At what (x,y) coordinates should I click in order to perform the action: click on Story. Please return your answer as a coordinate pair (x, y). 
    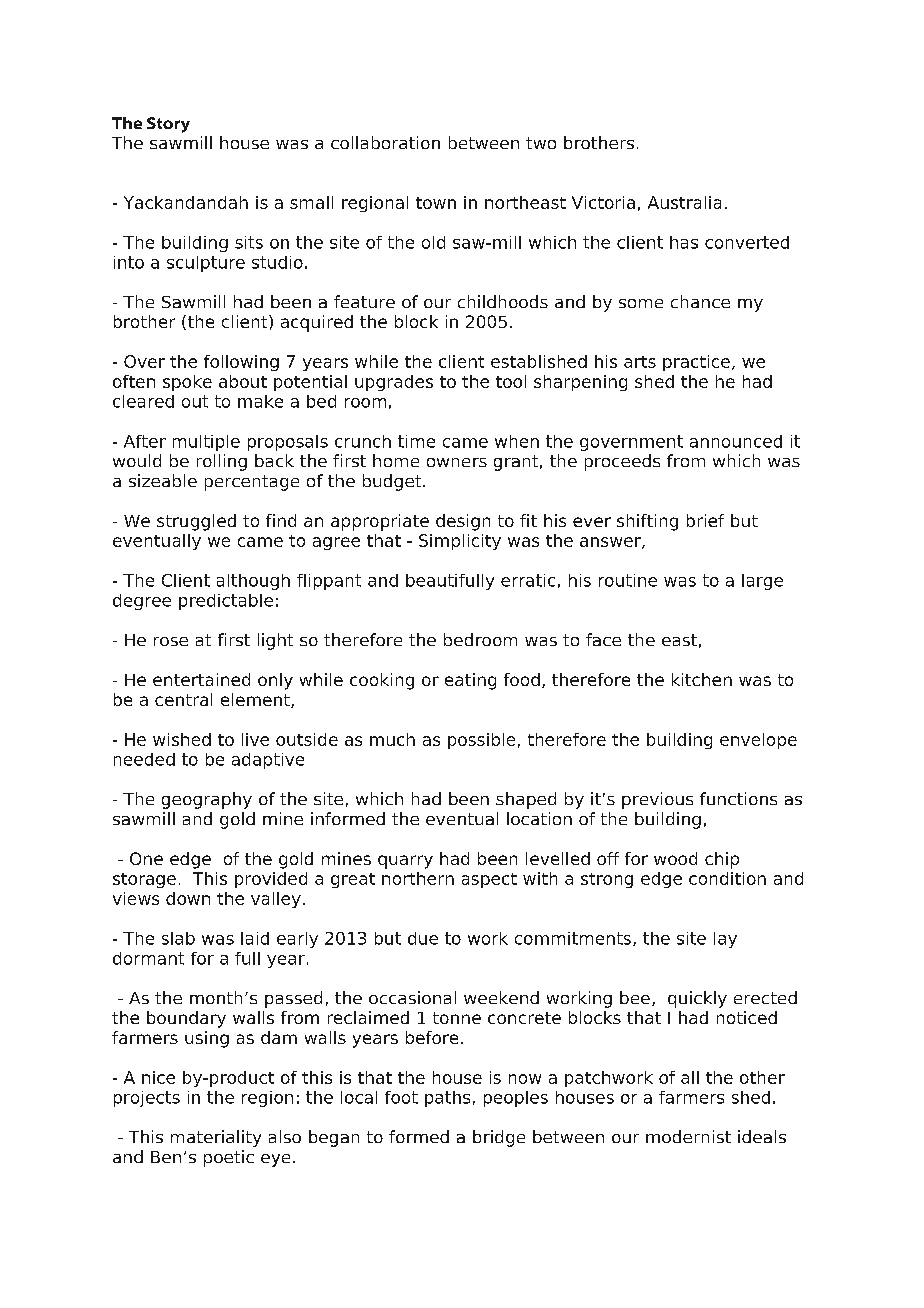
    Looking at the image, I should click on (168, 125).
